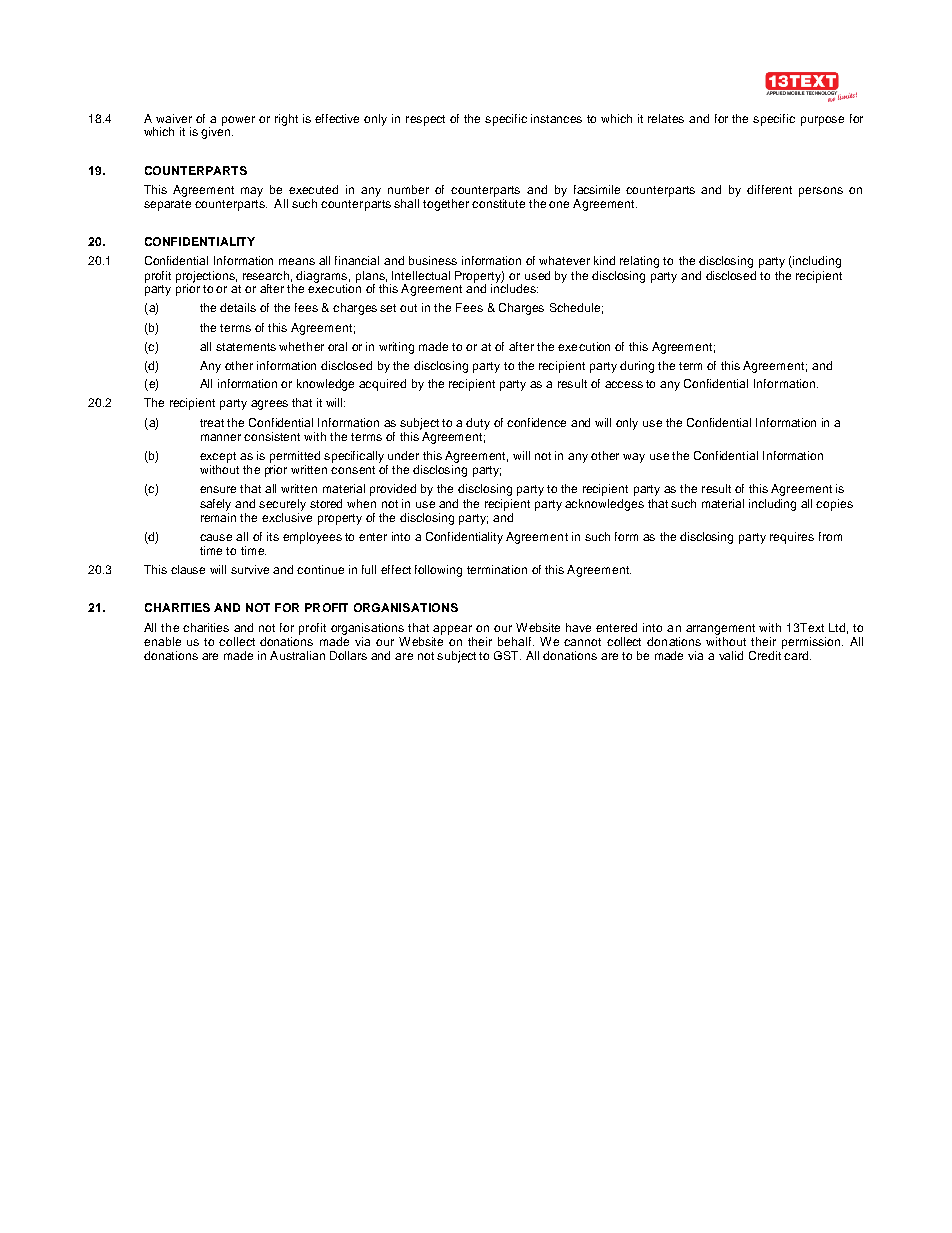  Describe the element at coordinates (297, 655) in the screenshot. I see `Australian` at that location.
